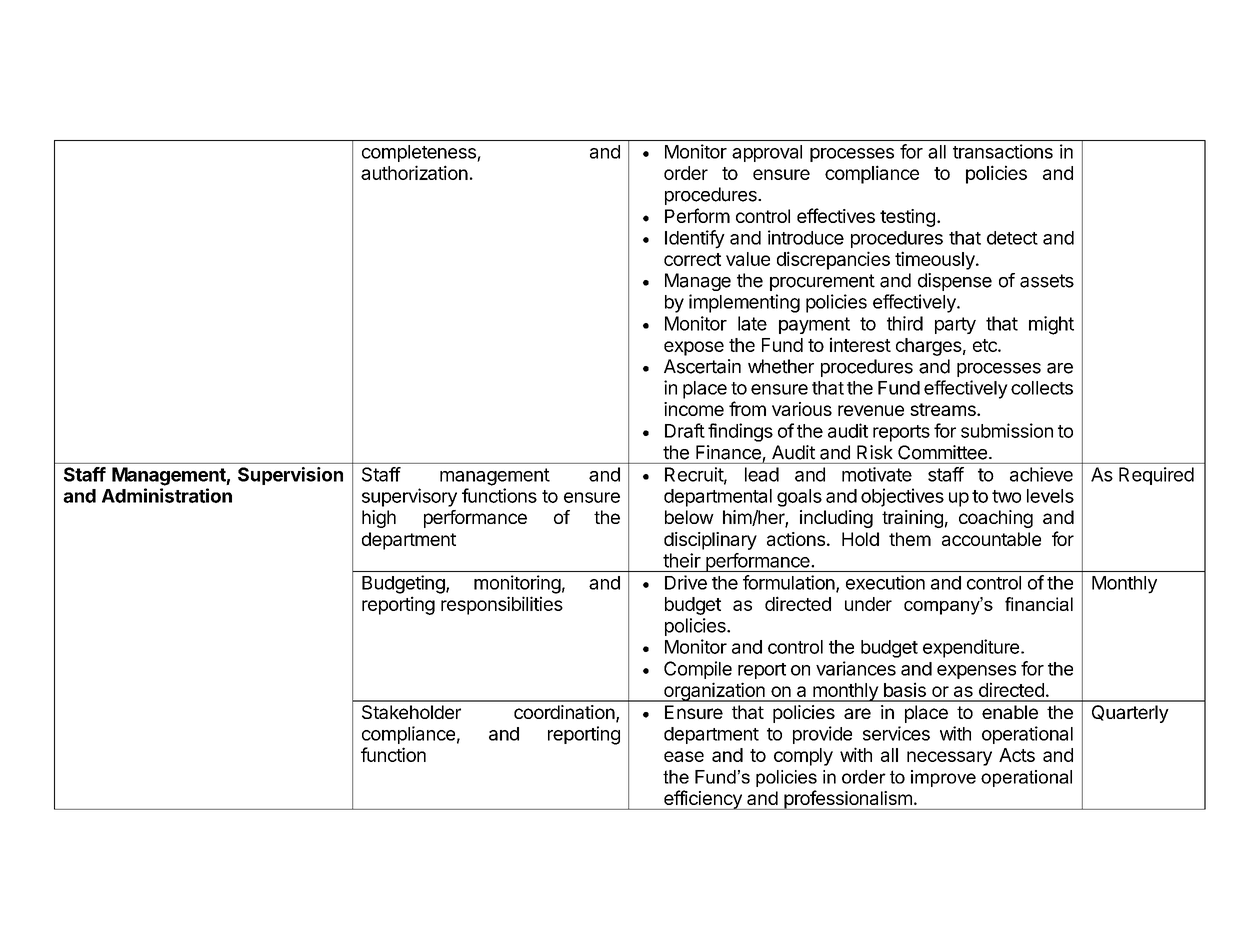  Describe the element at coordinates (767, 153) in the page. I see `approval` at that location.
